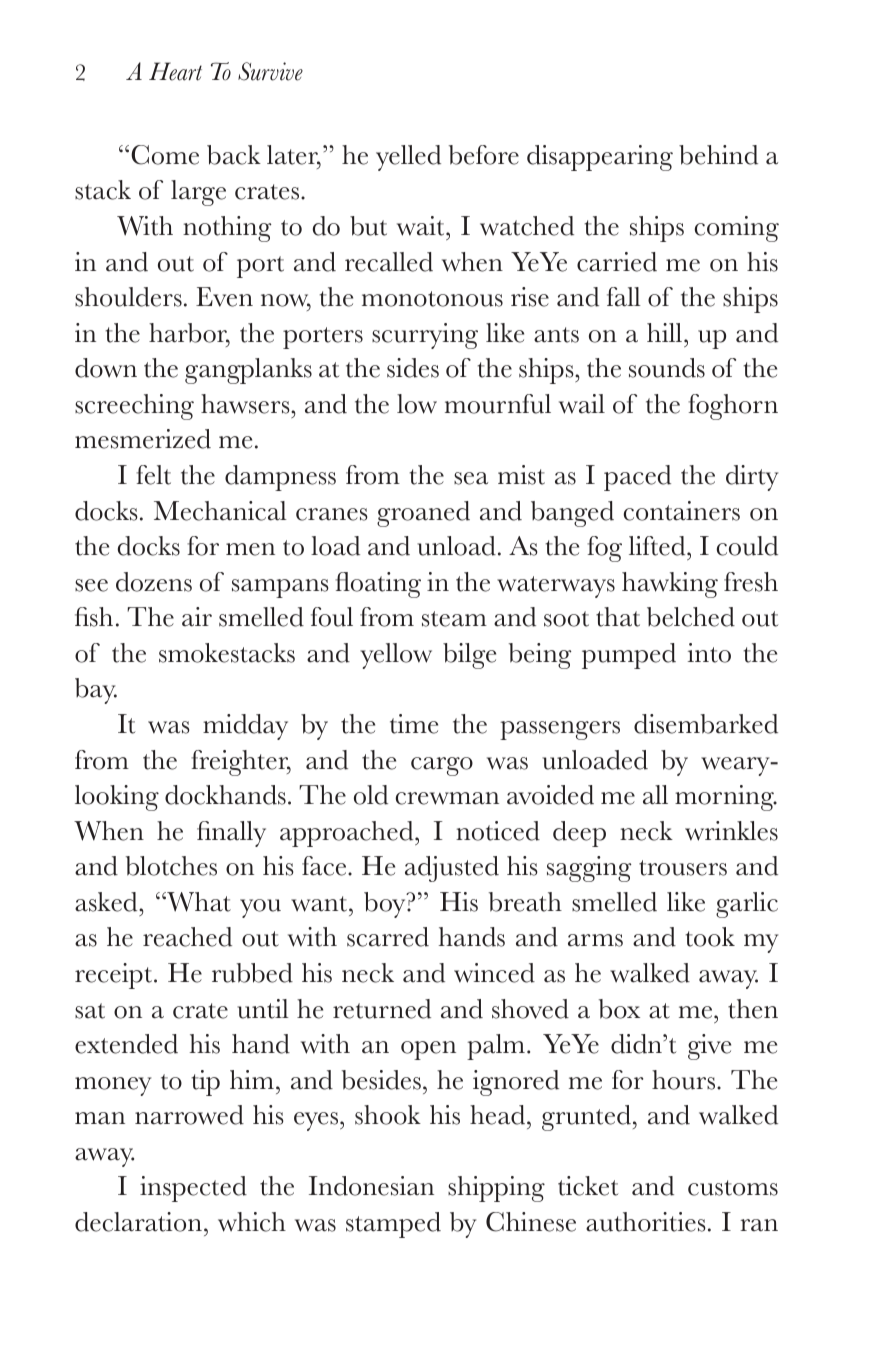 The width and height of the page is (896, 1366). Describe the element at coordinates (710, 937) in the page. I see `took` at that location.
